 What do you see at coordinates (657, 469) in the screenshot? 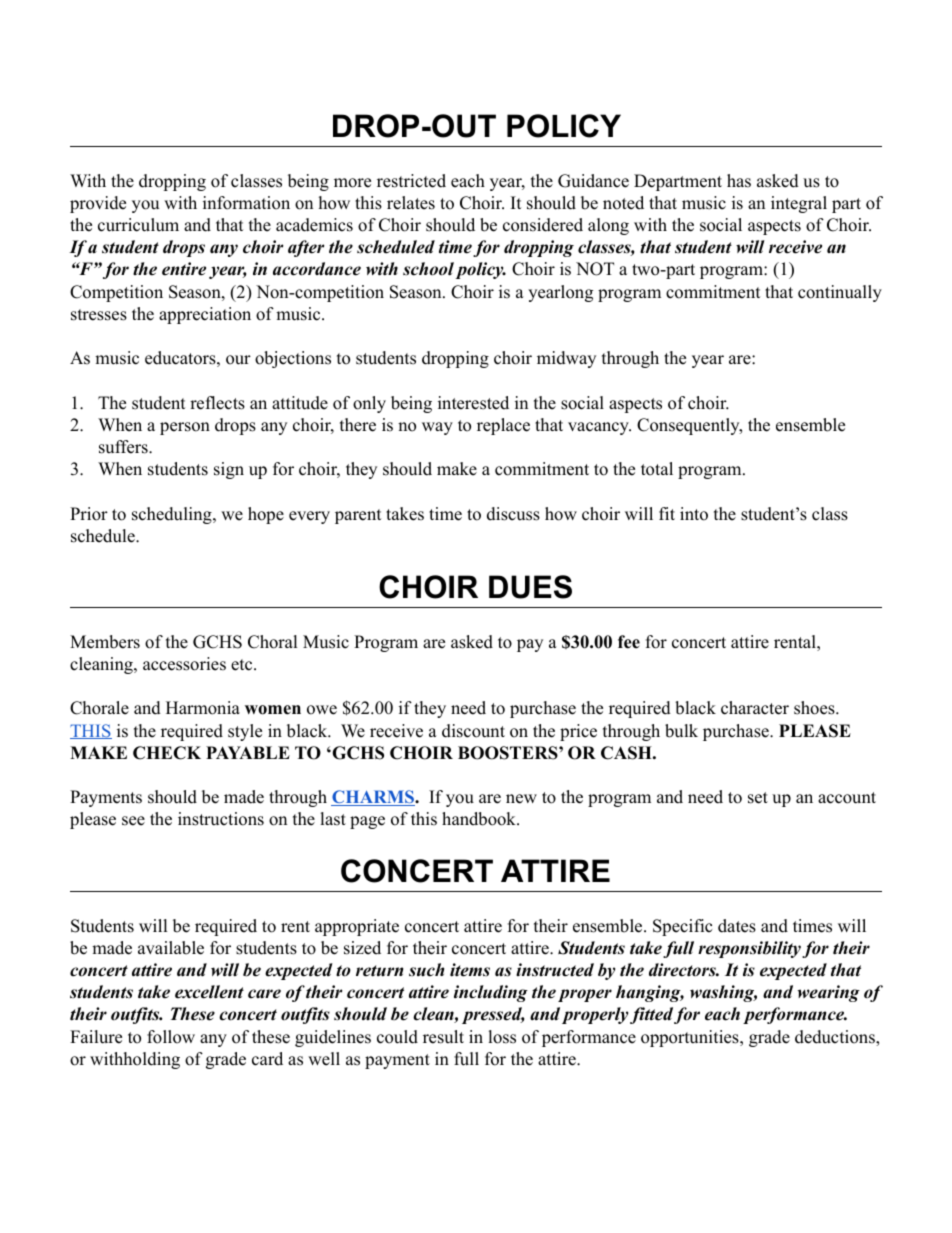
I see `total` at bounding box center [657, 469].
